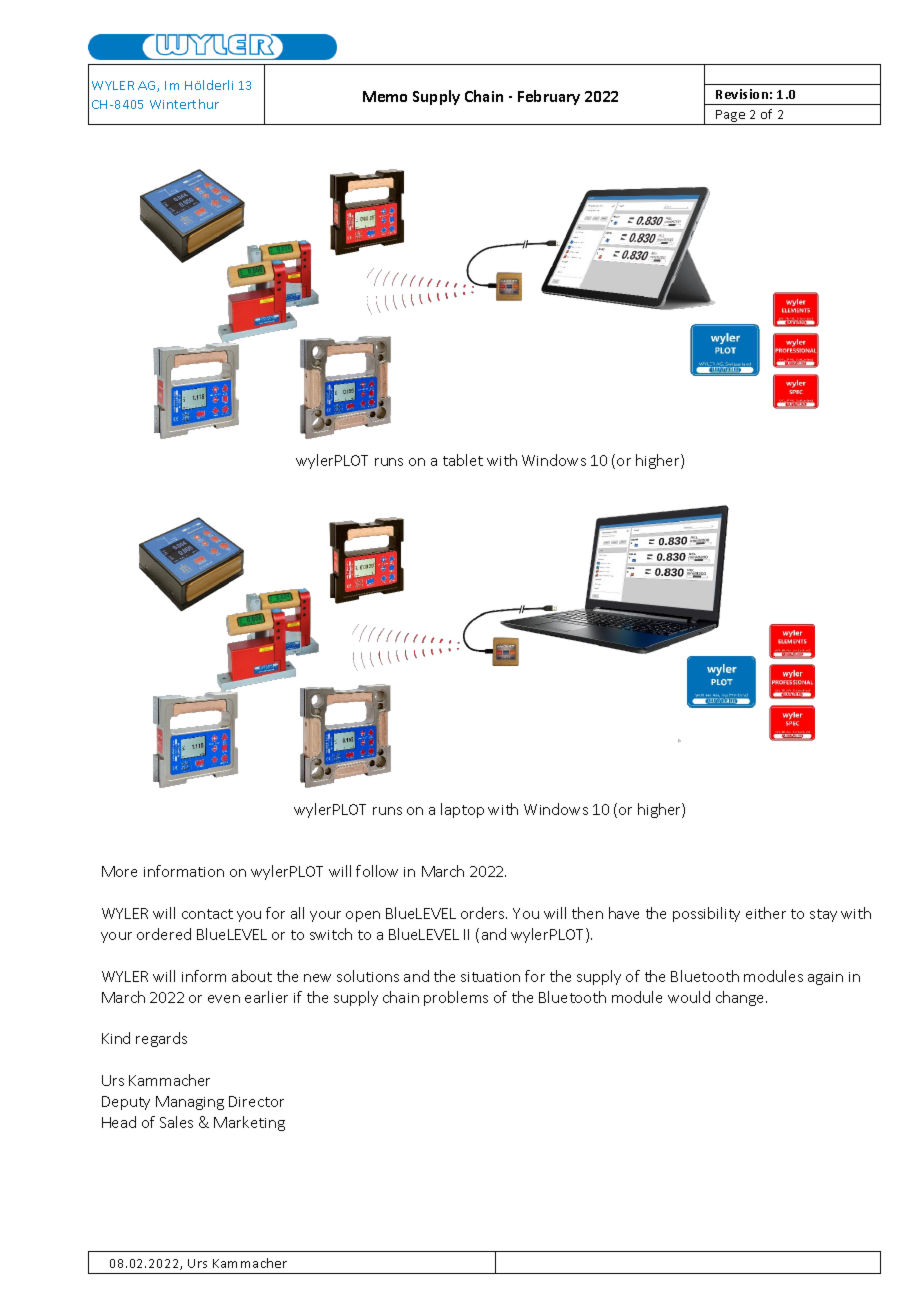 The height and width of the image is (1308, 924). Describe the element at coordinates (377, 871) in the image. I see `follow` at that location.
